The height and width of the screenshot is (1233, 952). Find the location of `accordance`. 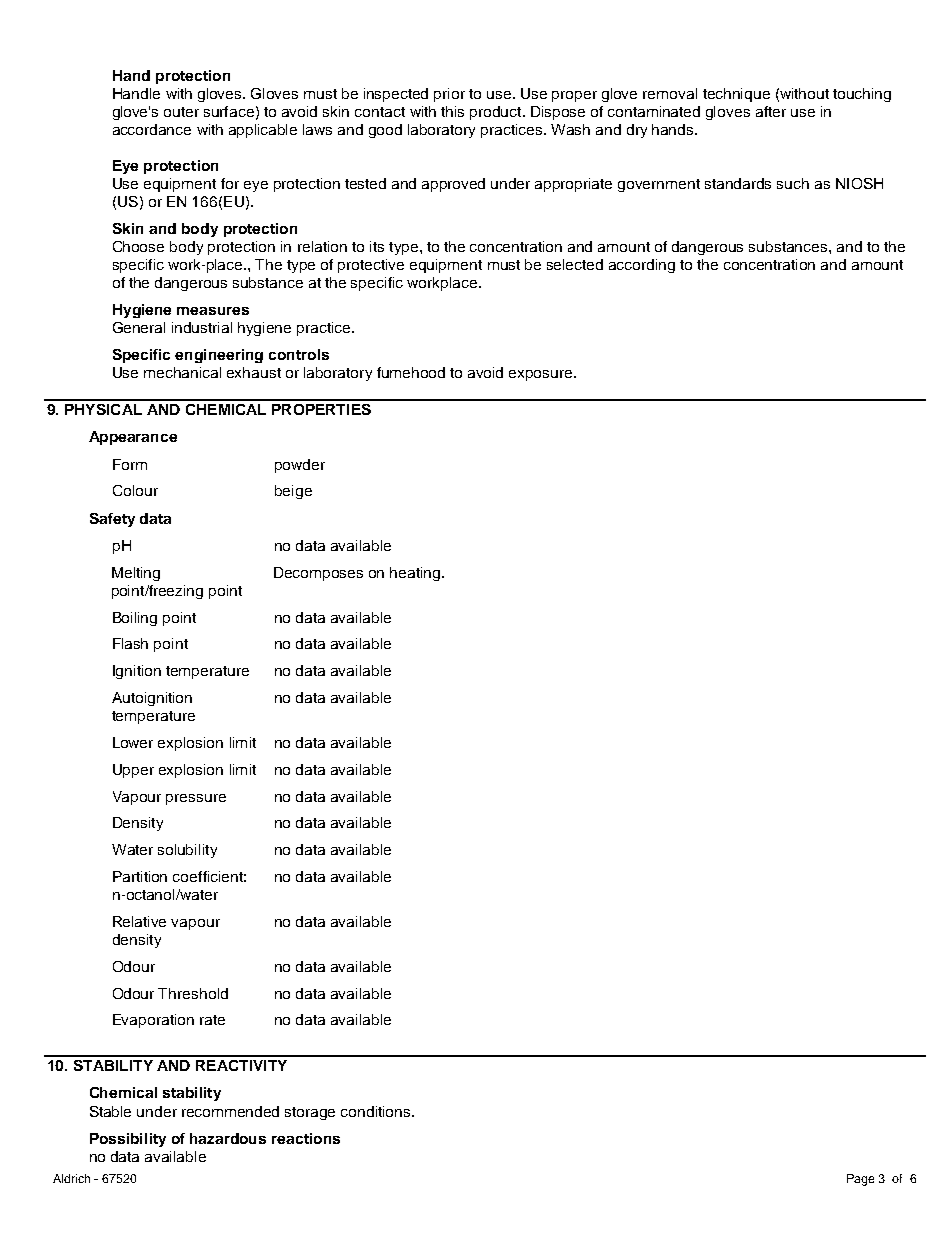

accordance is located at coordinates (152, 129).
